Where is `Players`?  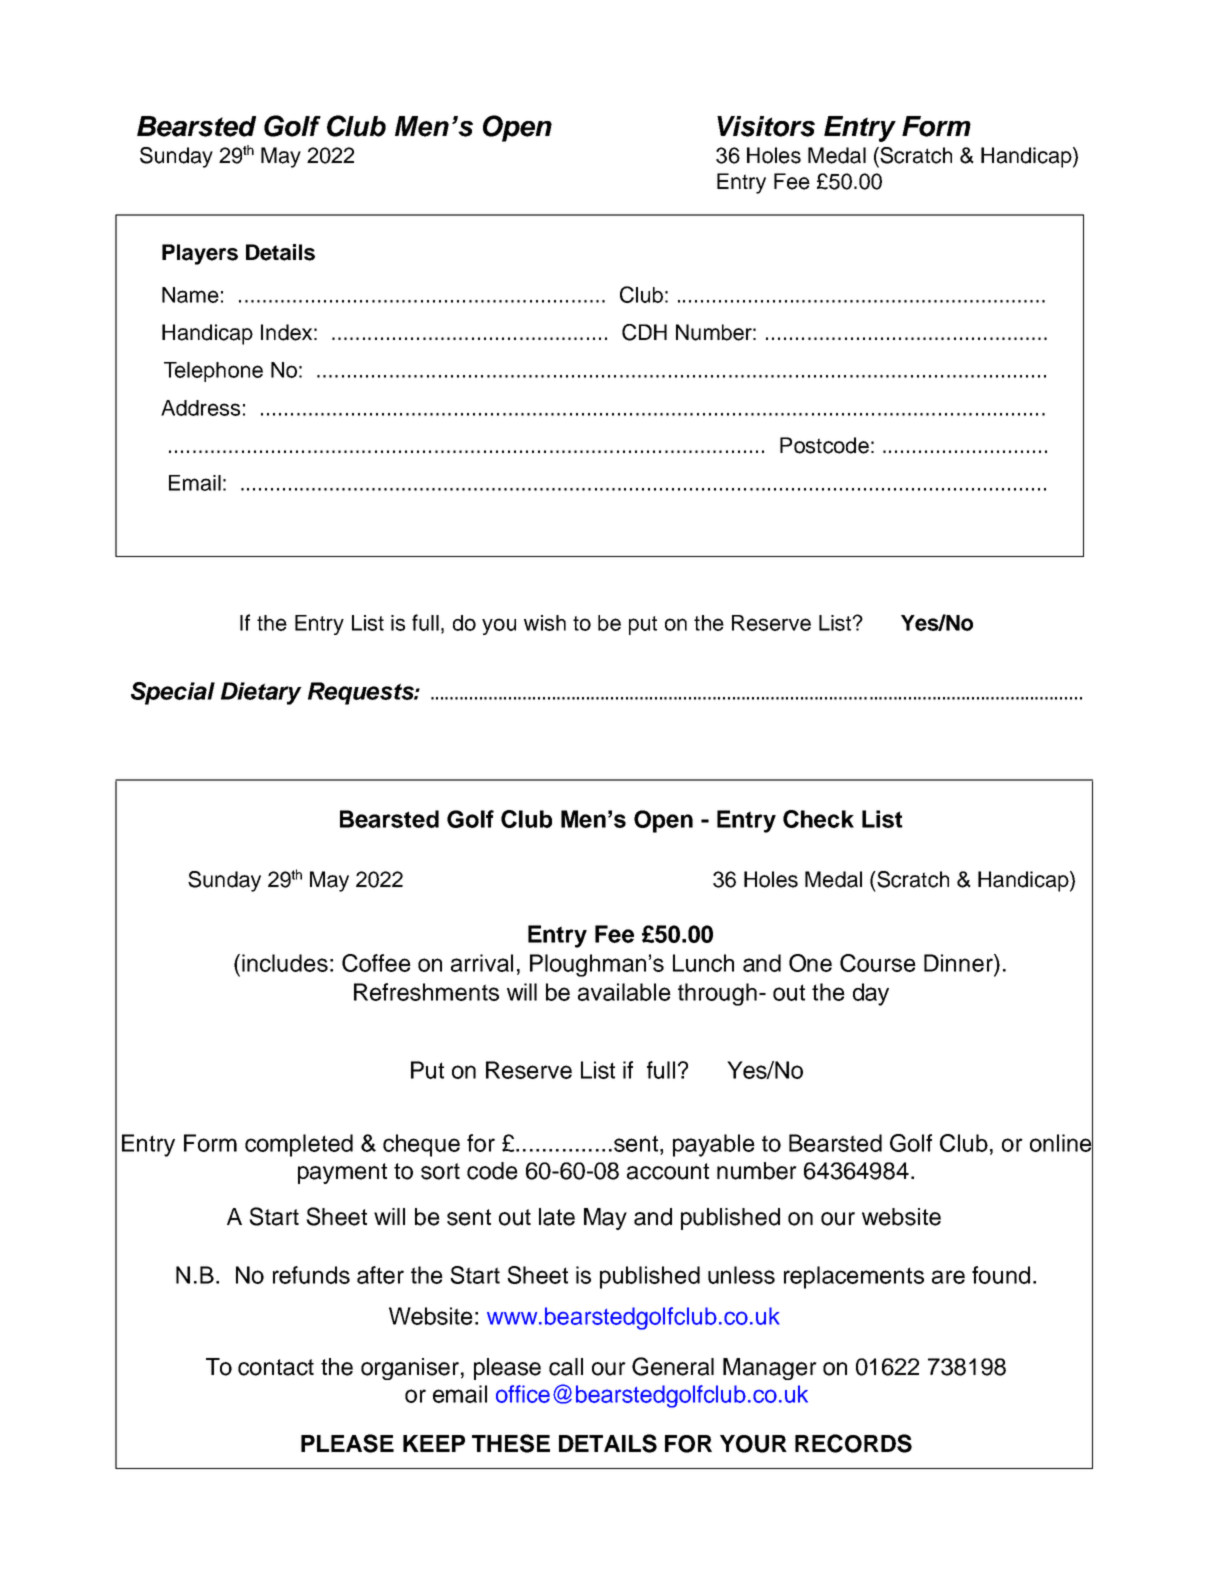
Players is located at coordinates (200, 254).
